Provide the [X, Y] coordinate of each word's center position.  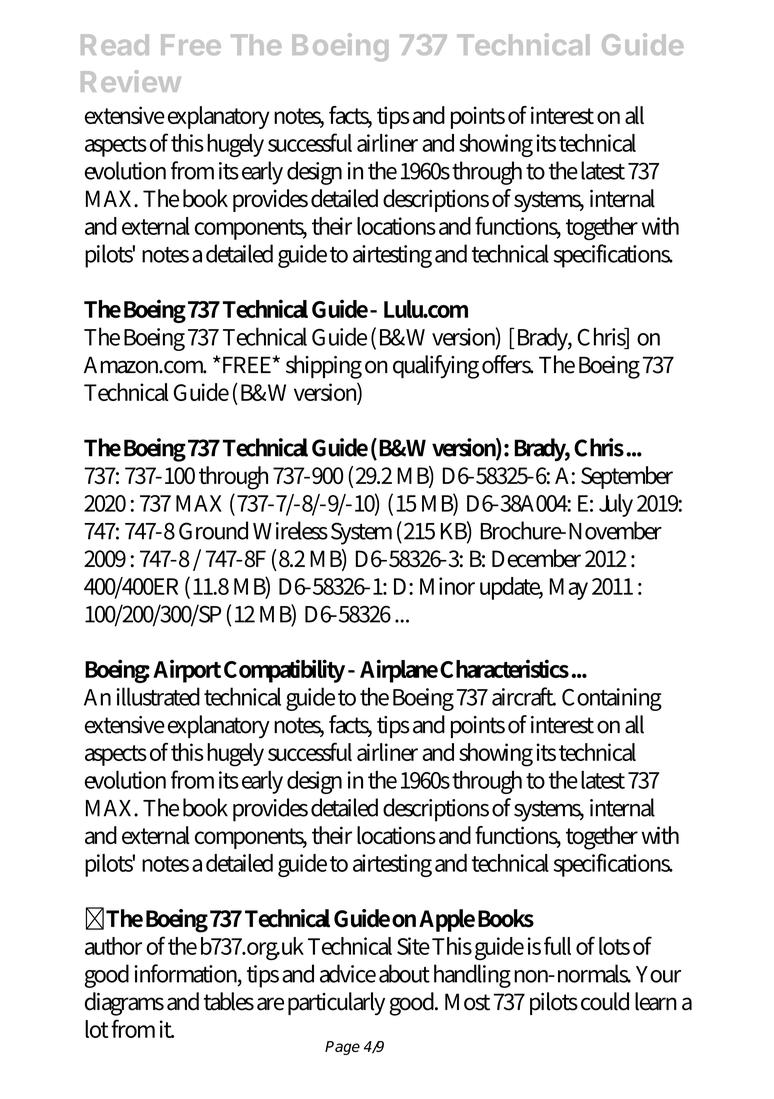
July [616, 505]
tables [229, 1001]
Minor [447, 586]
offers [507, 364]
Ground [213, 530]
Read [115, 44]
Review [131, 81]
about [404, 973]
